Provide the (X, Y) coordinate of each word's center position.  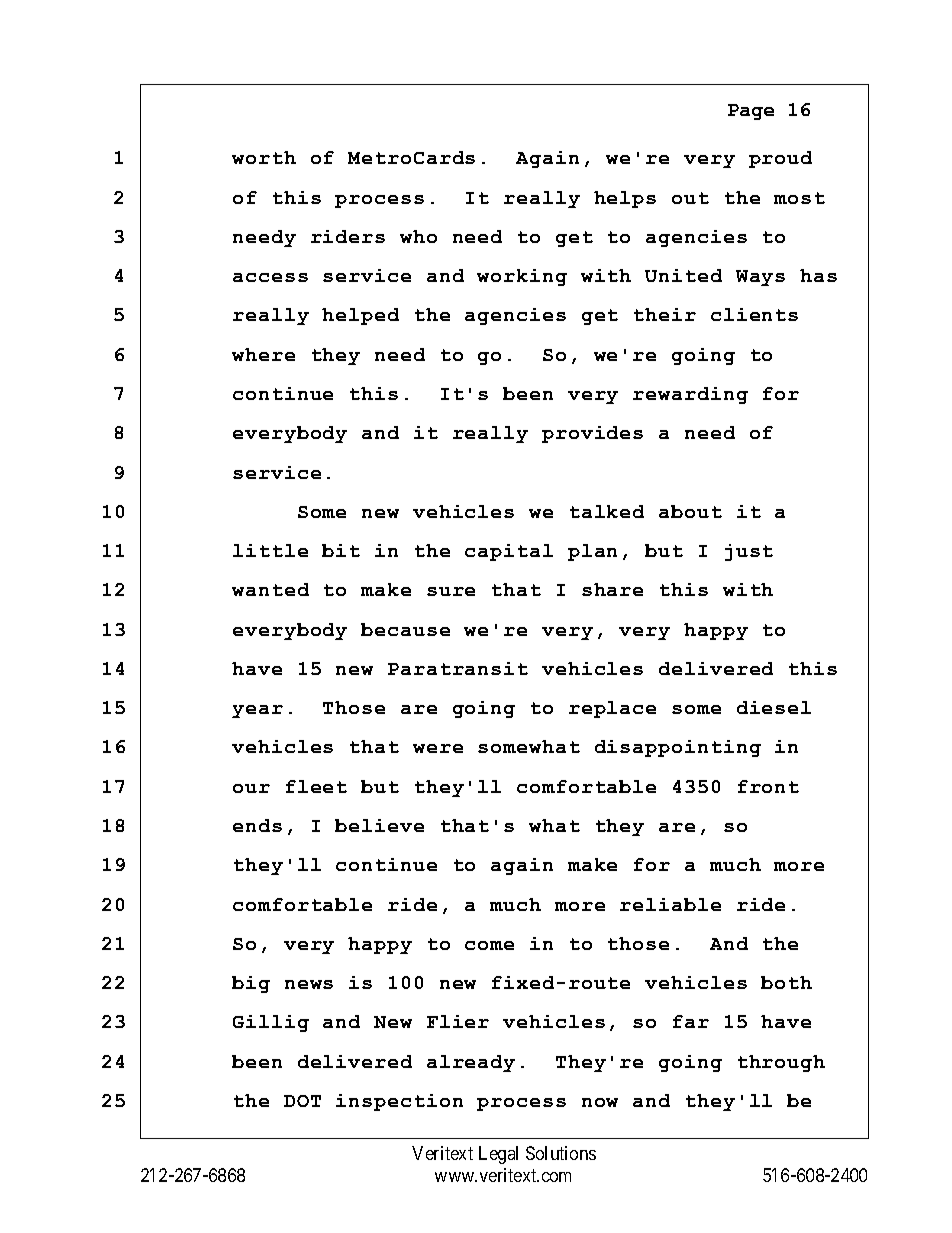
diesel (774, 707)
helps (625, 199)
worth (264, 157)
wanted (270, 589)
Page (751, 112)
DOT (302, 1101)
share (612, 589)
